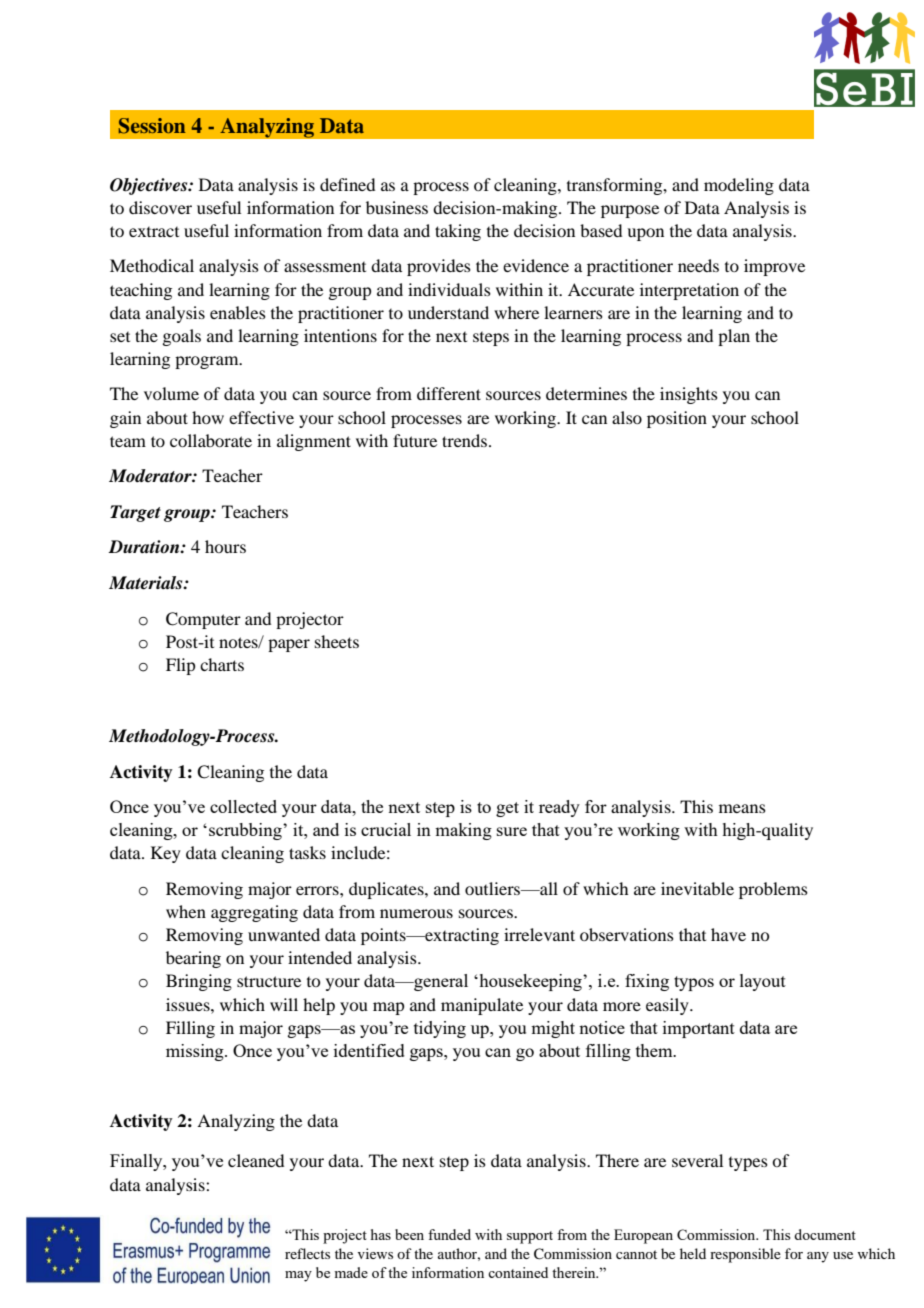 The width and height of the screenshot is (924, 1308). Describe the element at coordinates (222, 664) in the screenshot. I see `charts` at that location.
